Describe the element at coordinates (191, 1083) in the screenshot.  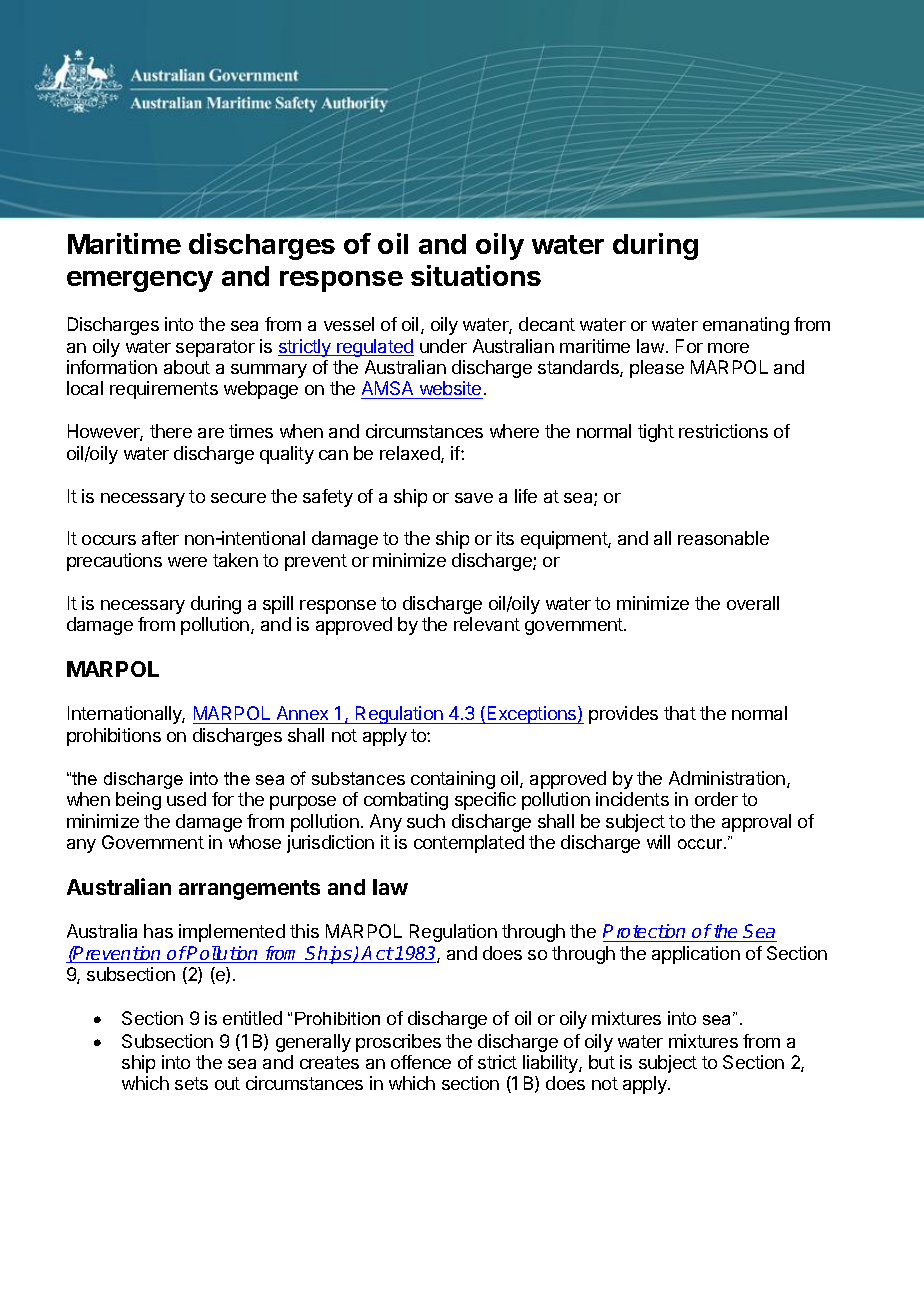
I see `sets` at that location.
